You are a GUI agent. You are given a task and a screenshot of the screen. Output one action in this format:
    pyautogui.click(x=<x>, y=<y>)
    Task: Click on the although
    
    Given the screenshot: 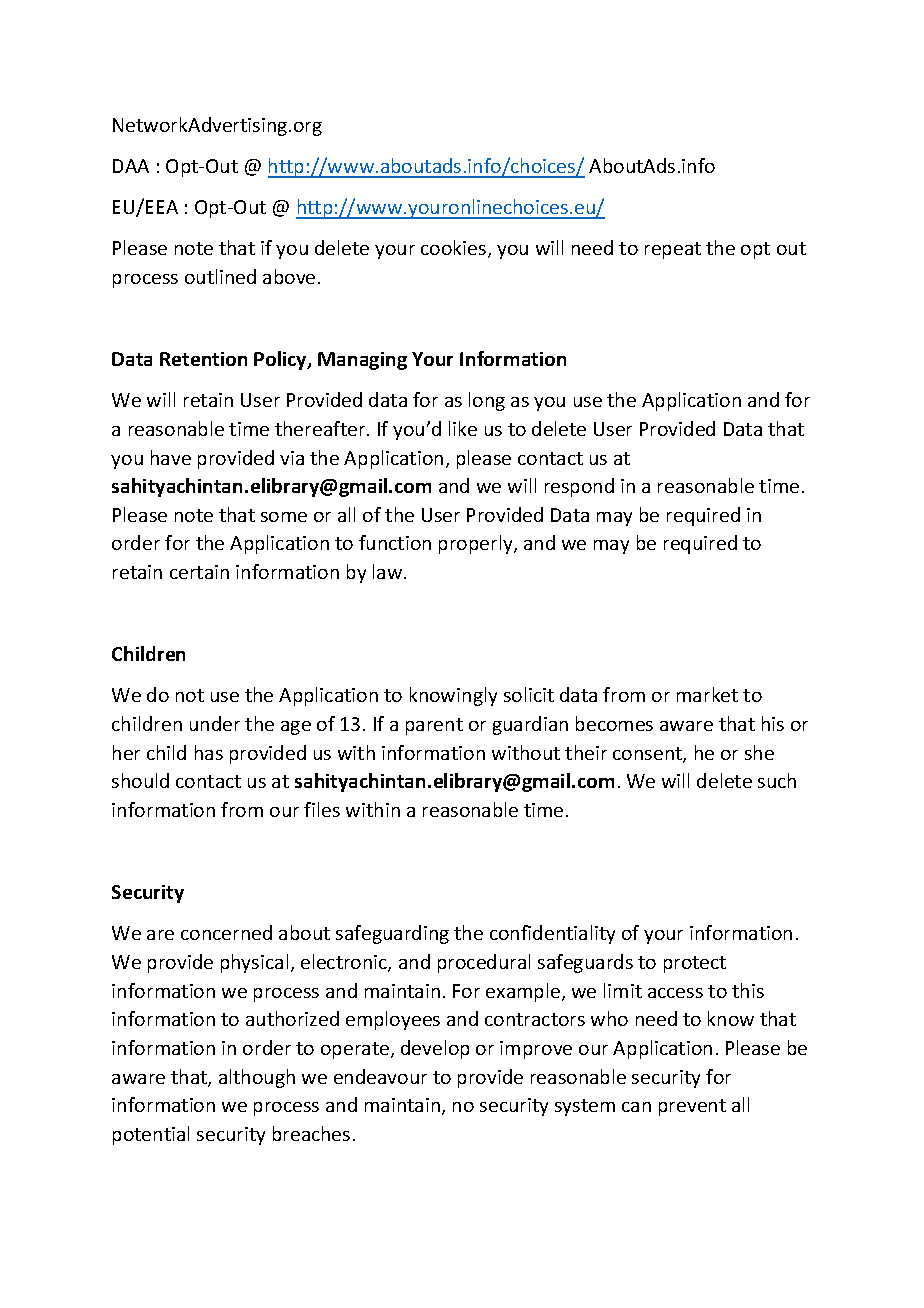 What is the action you would take?
    pyautogui.click(x=257, y=1078)
